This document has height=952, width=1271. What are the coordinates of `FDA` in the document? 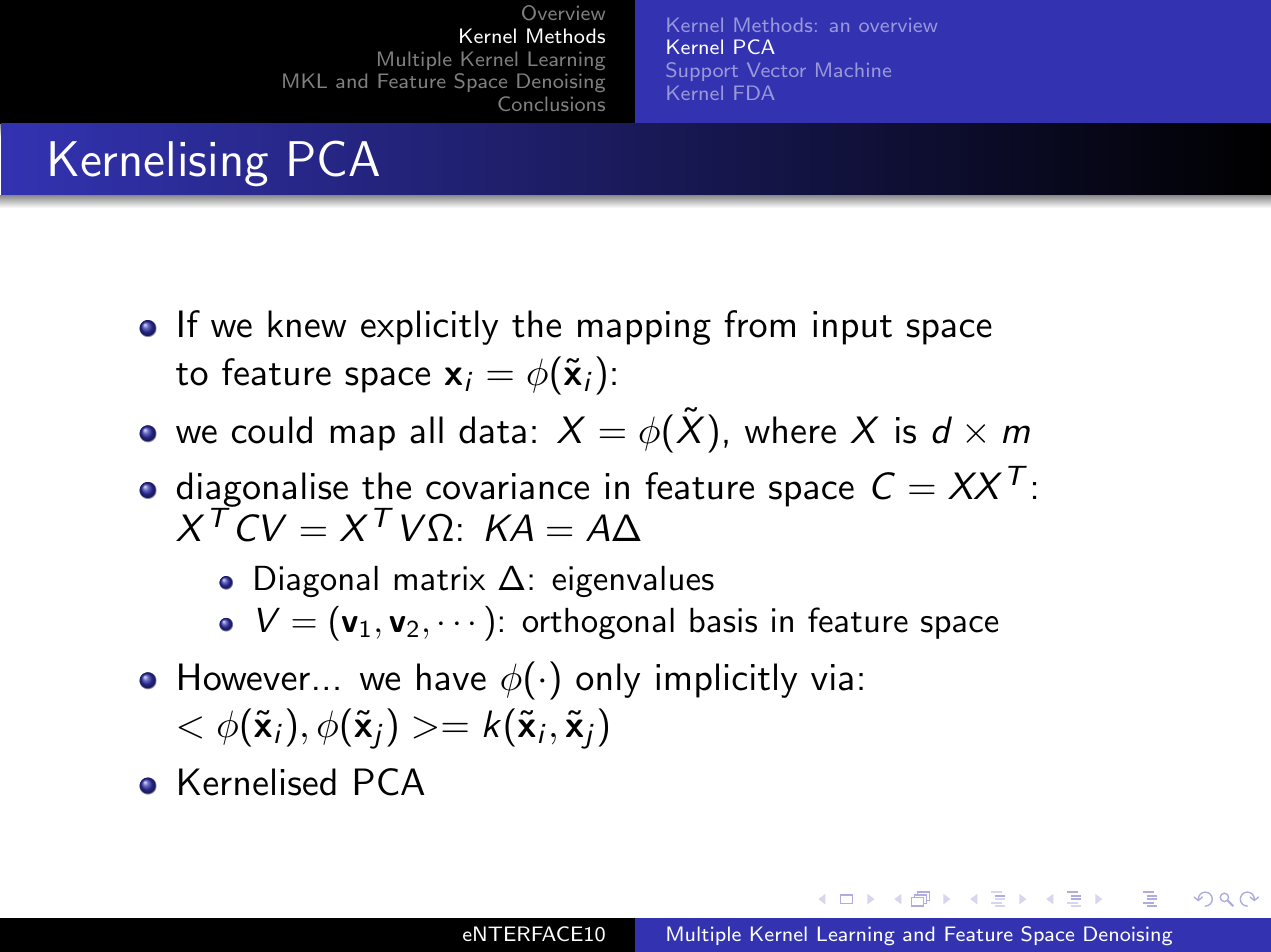 It's located at (754, 93).
